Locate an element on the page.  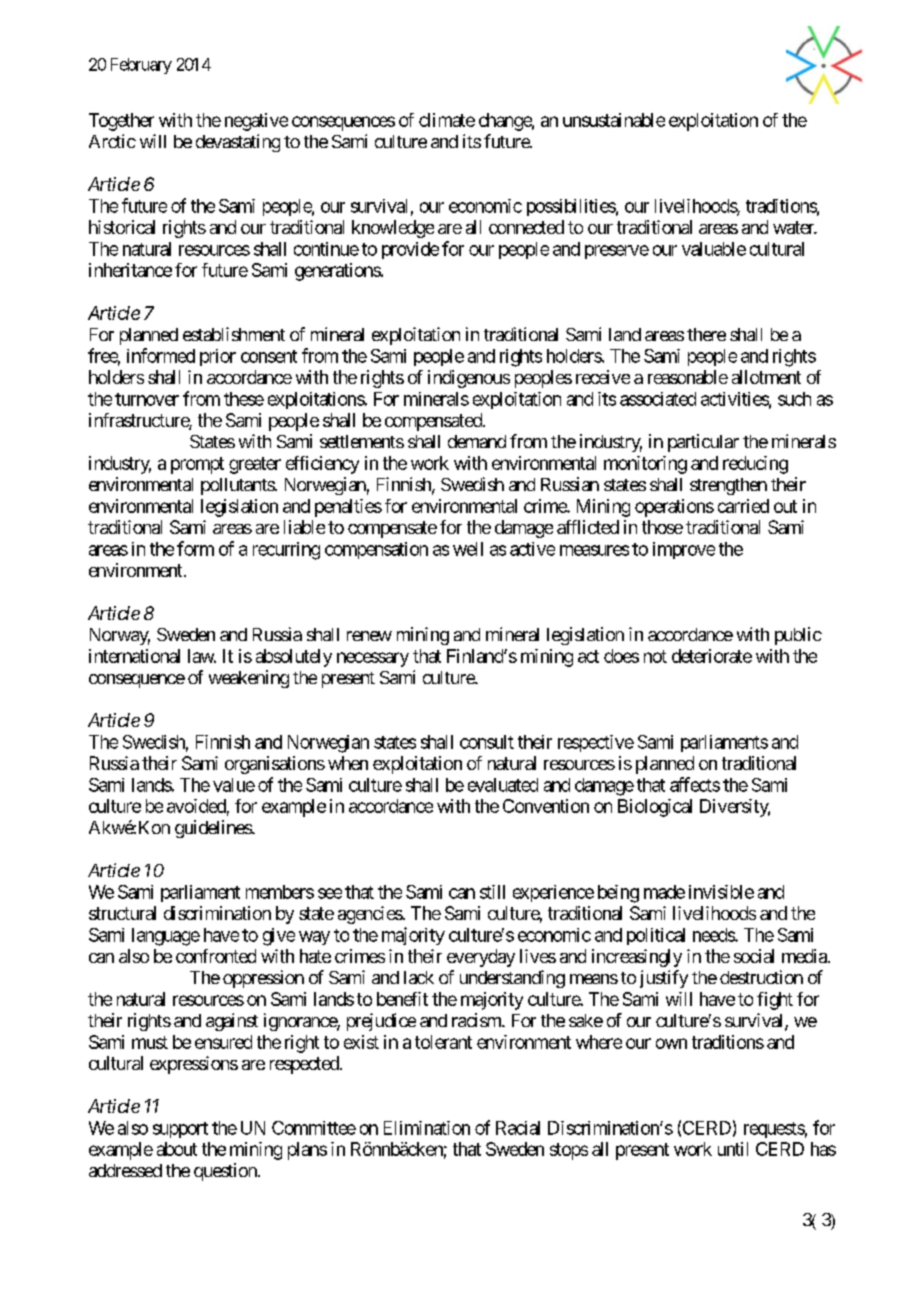
Biological is located at coordinates (655, 808).
